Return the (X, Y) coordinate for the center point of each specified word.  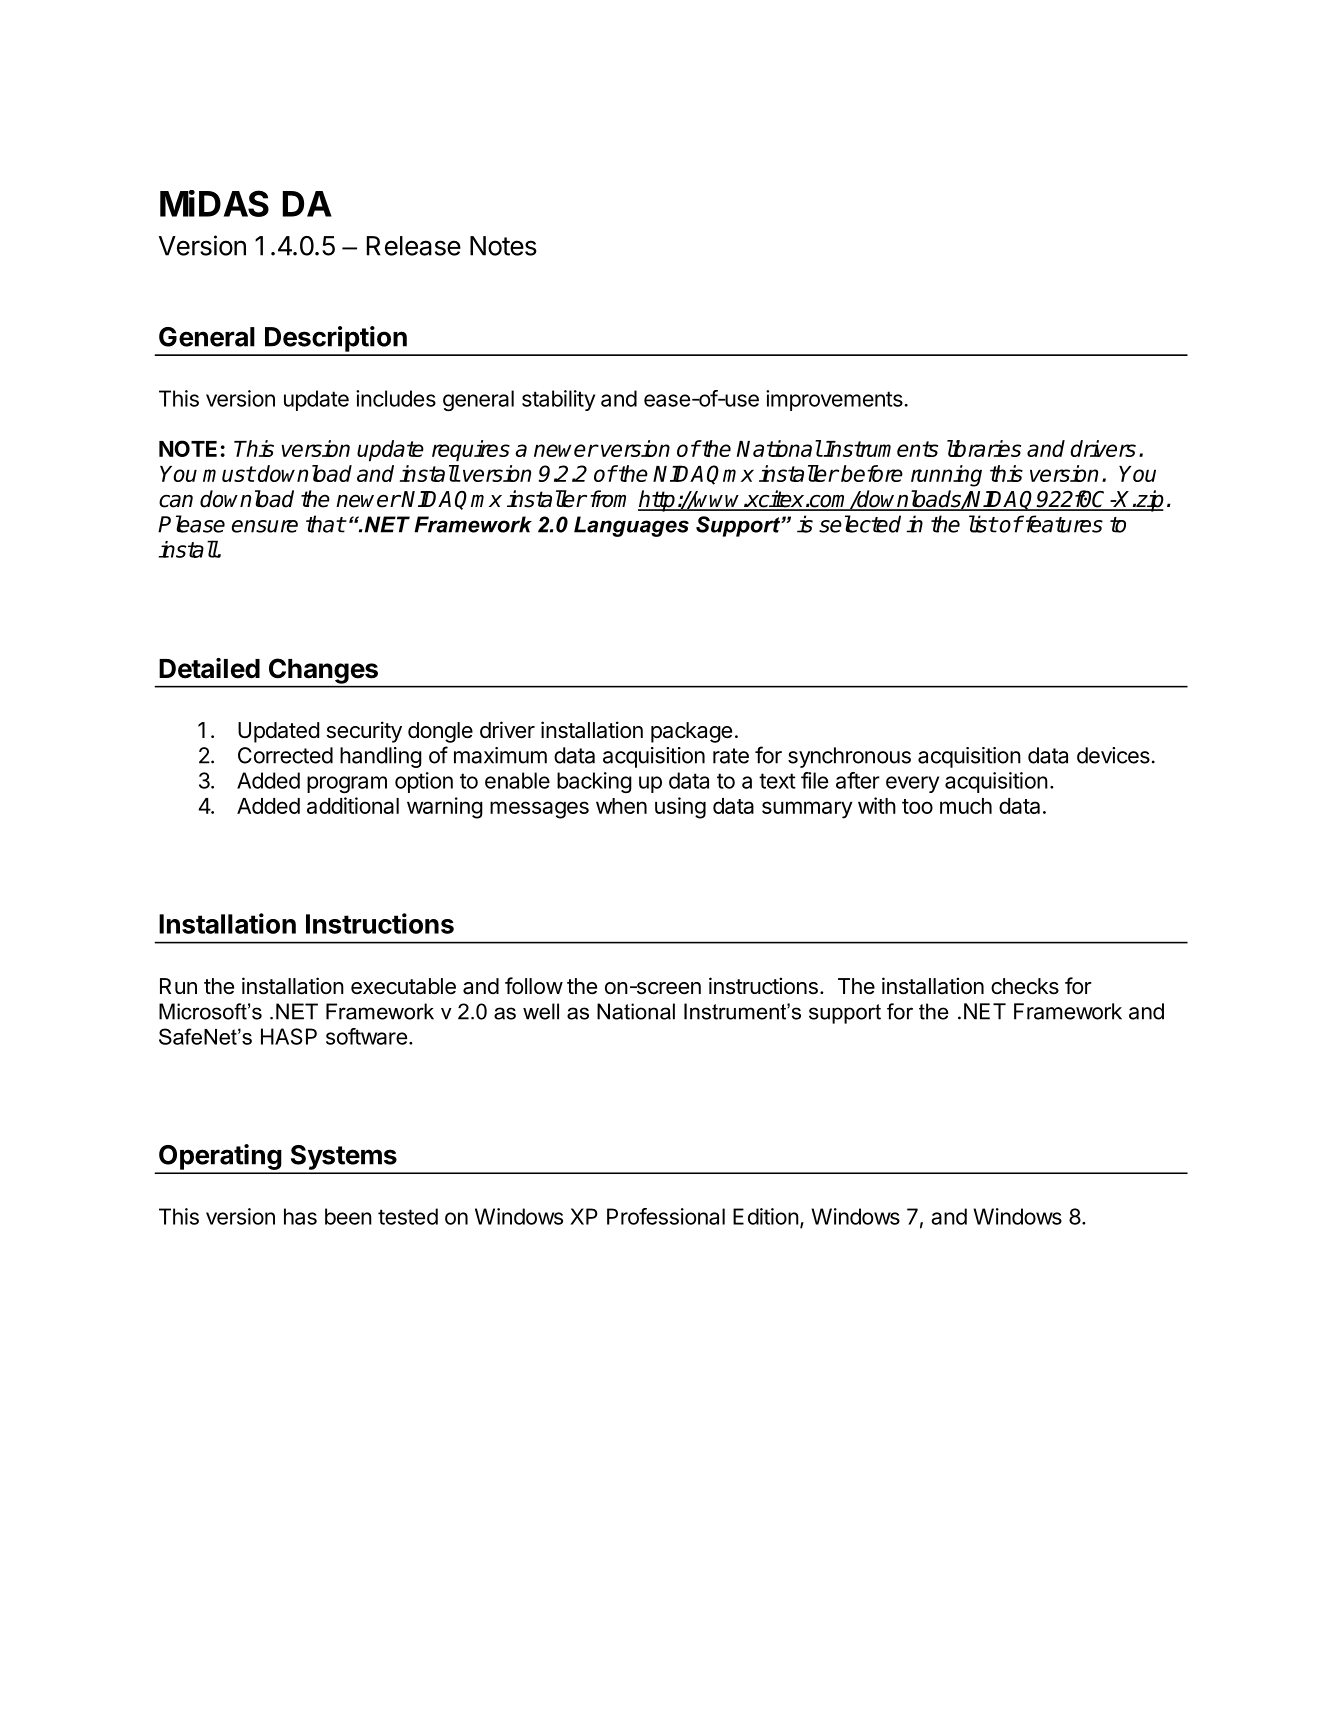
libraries (984, 448)
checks (1025, 986)
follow (534, 986)
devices (1113, 755)
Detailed (209, 668)
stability (558, 400)
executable (403, 986)
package (691, 732)
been (348, 1216)
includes (396, 398)
